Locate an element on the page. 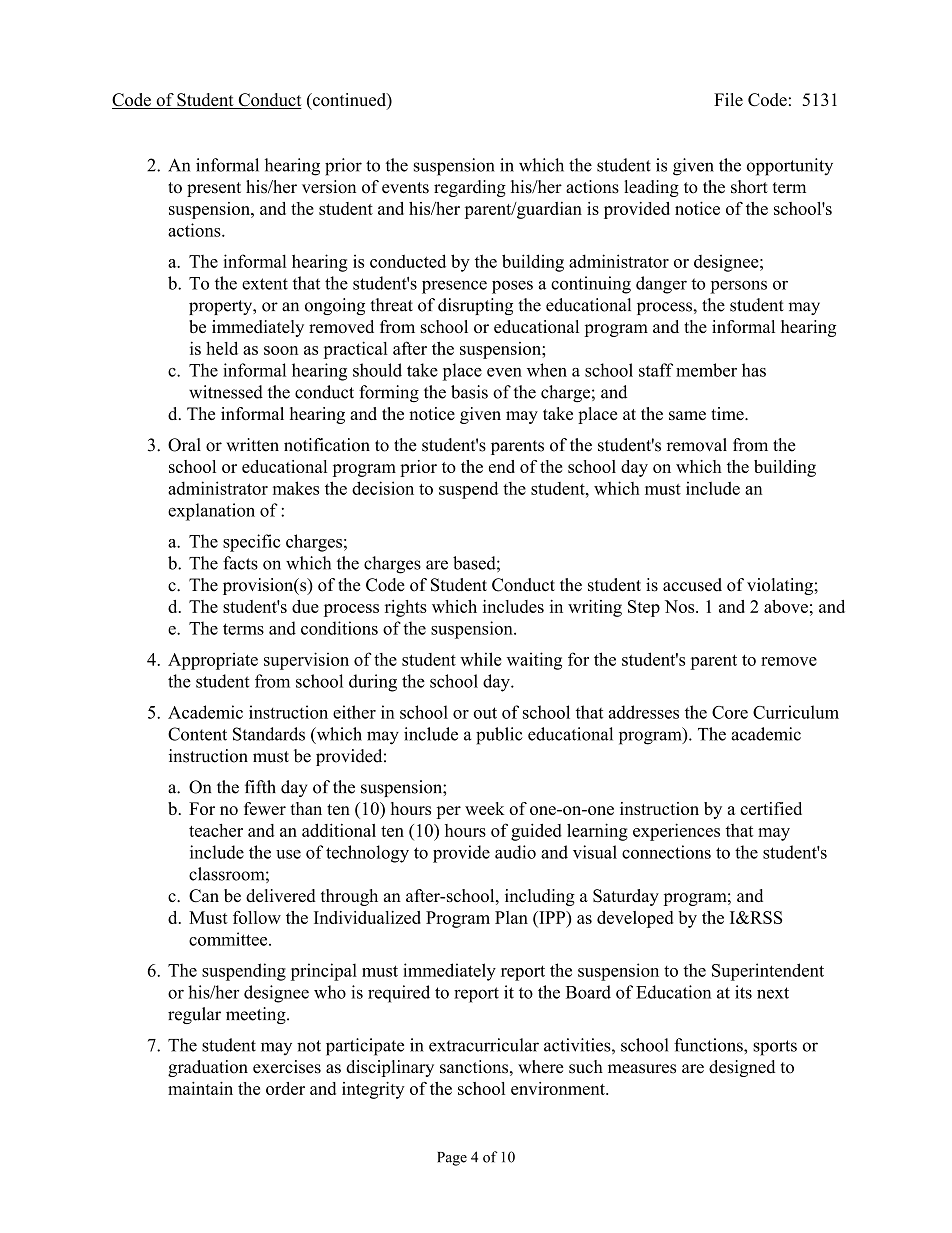 This image has height=1233, width=952. written is located at coordinates (252, 445).
